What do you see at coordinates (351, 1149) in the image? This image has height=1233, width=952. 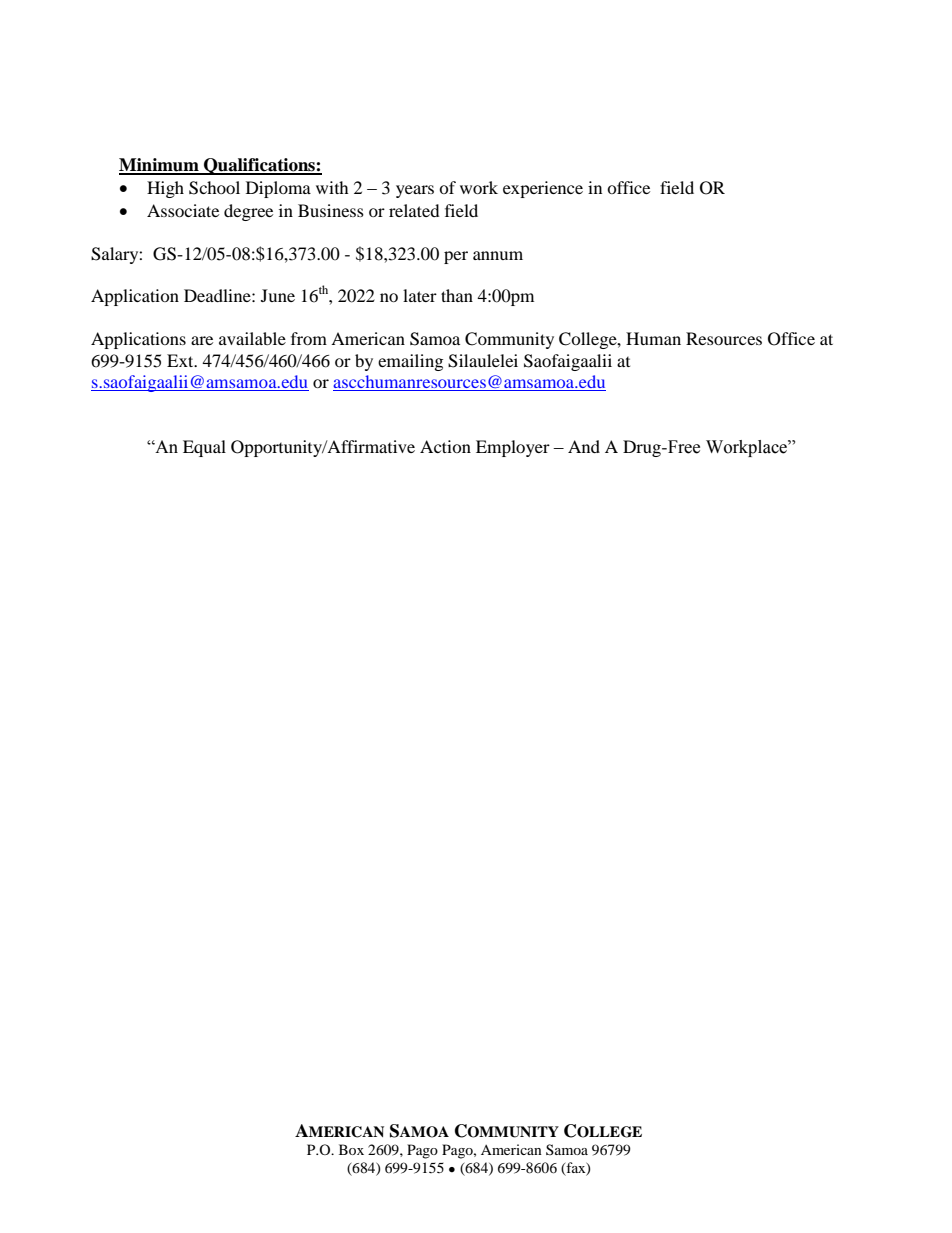 I see `Box` at bounding box center [351, 1149].
